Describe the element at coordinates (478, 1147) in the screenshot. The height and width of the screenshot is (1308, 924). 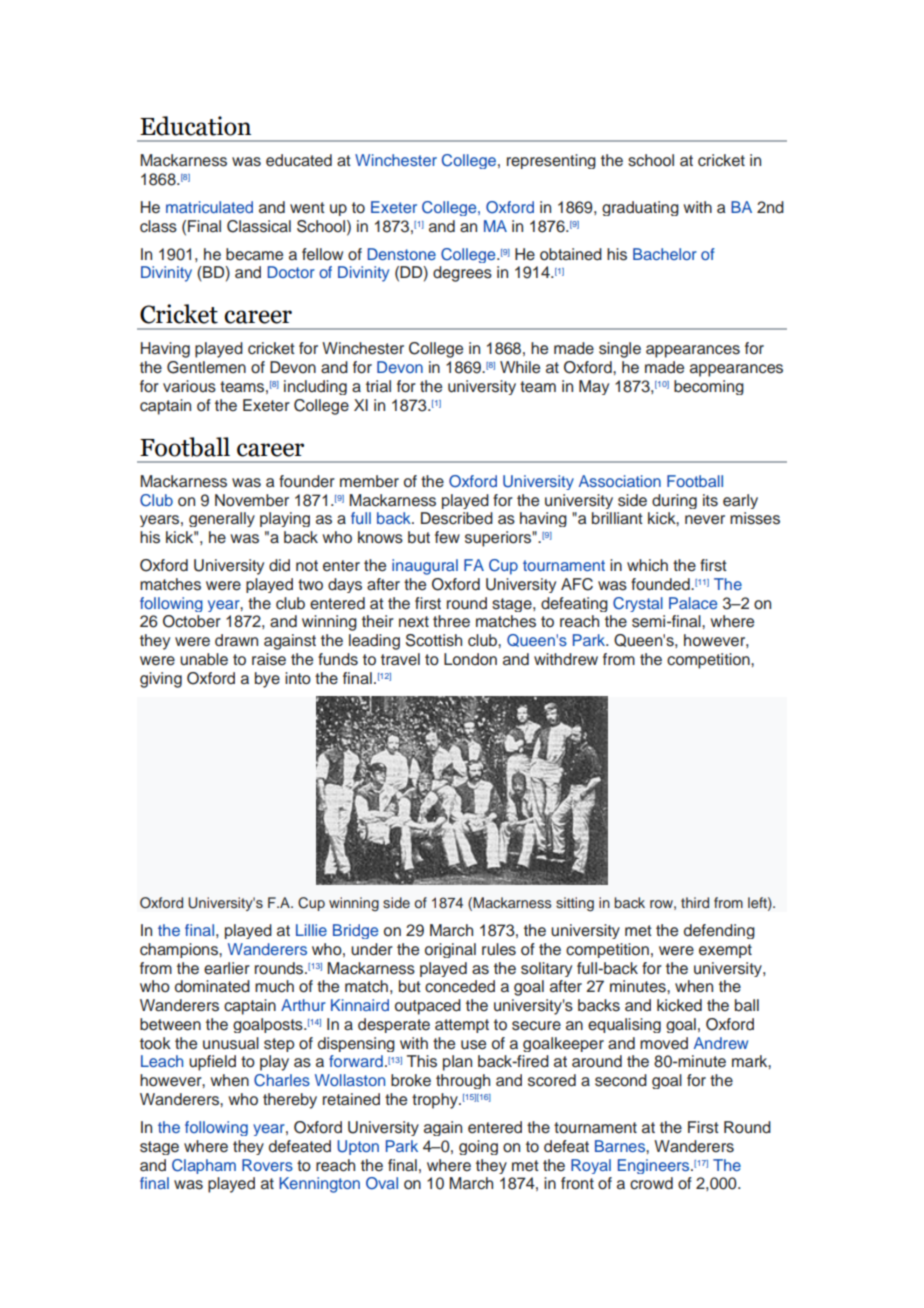
I see `going` at that location.
